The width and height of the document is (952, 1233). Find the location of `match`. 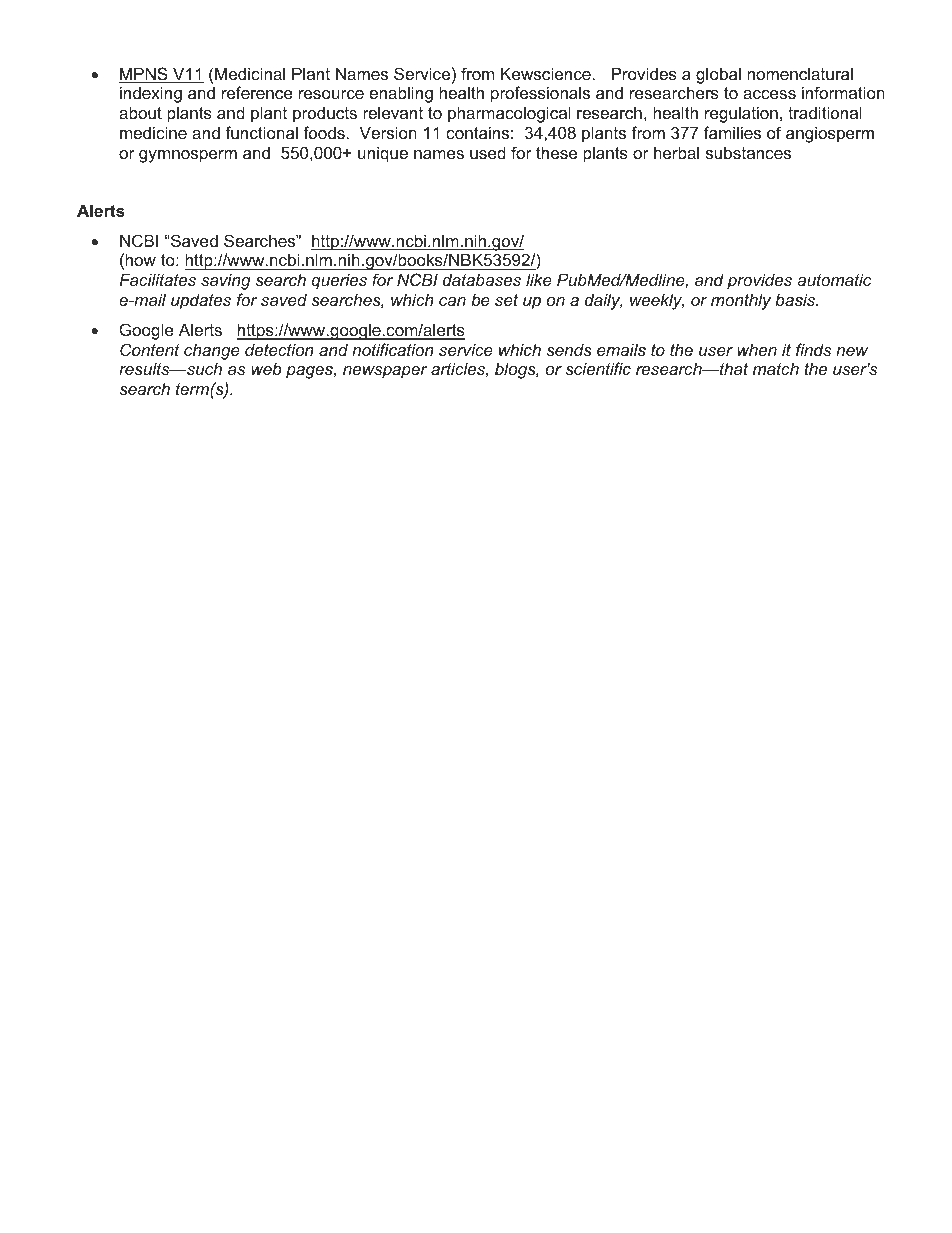

match is located at coordinates (776, 368).
